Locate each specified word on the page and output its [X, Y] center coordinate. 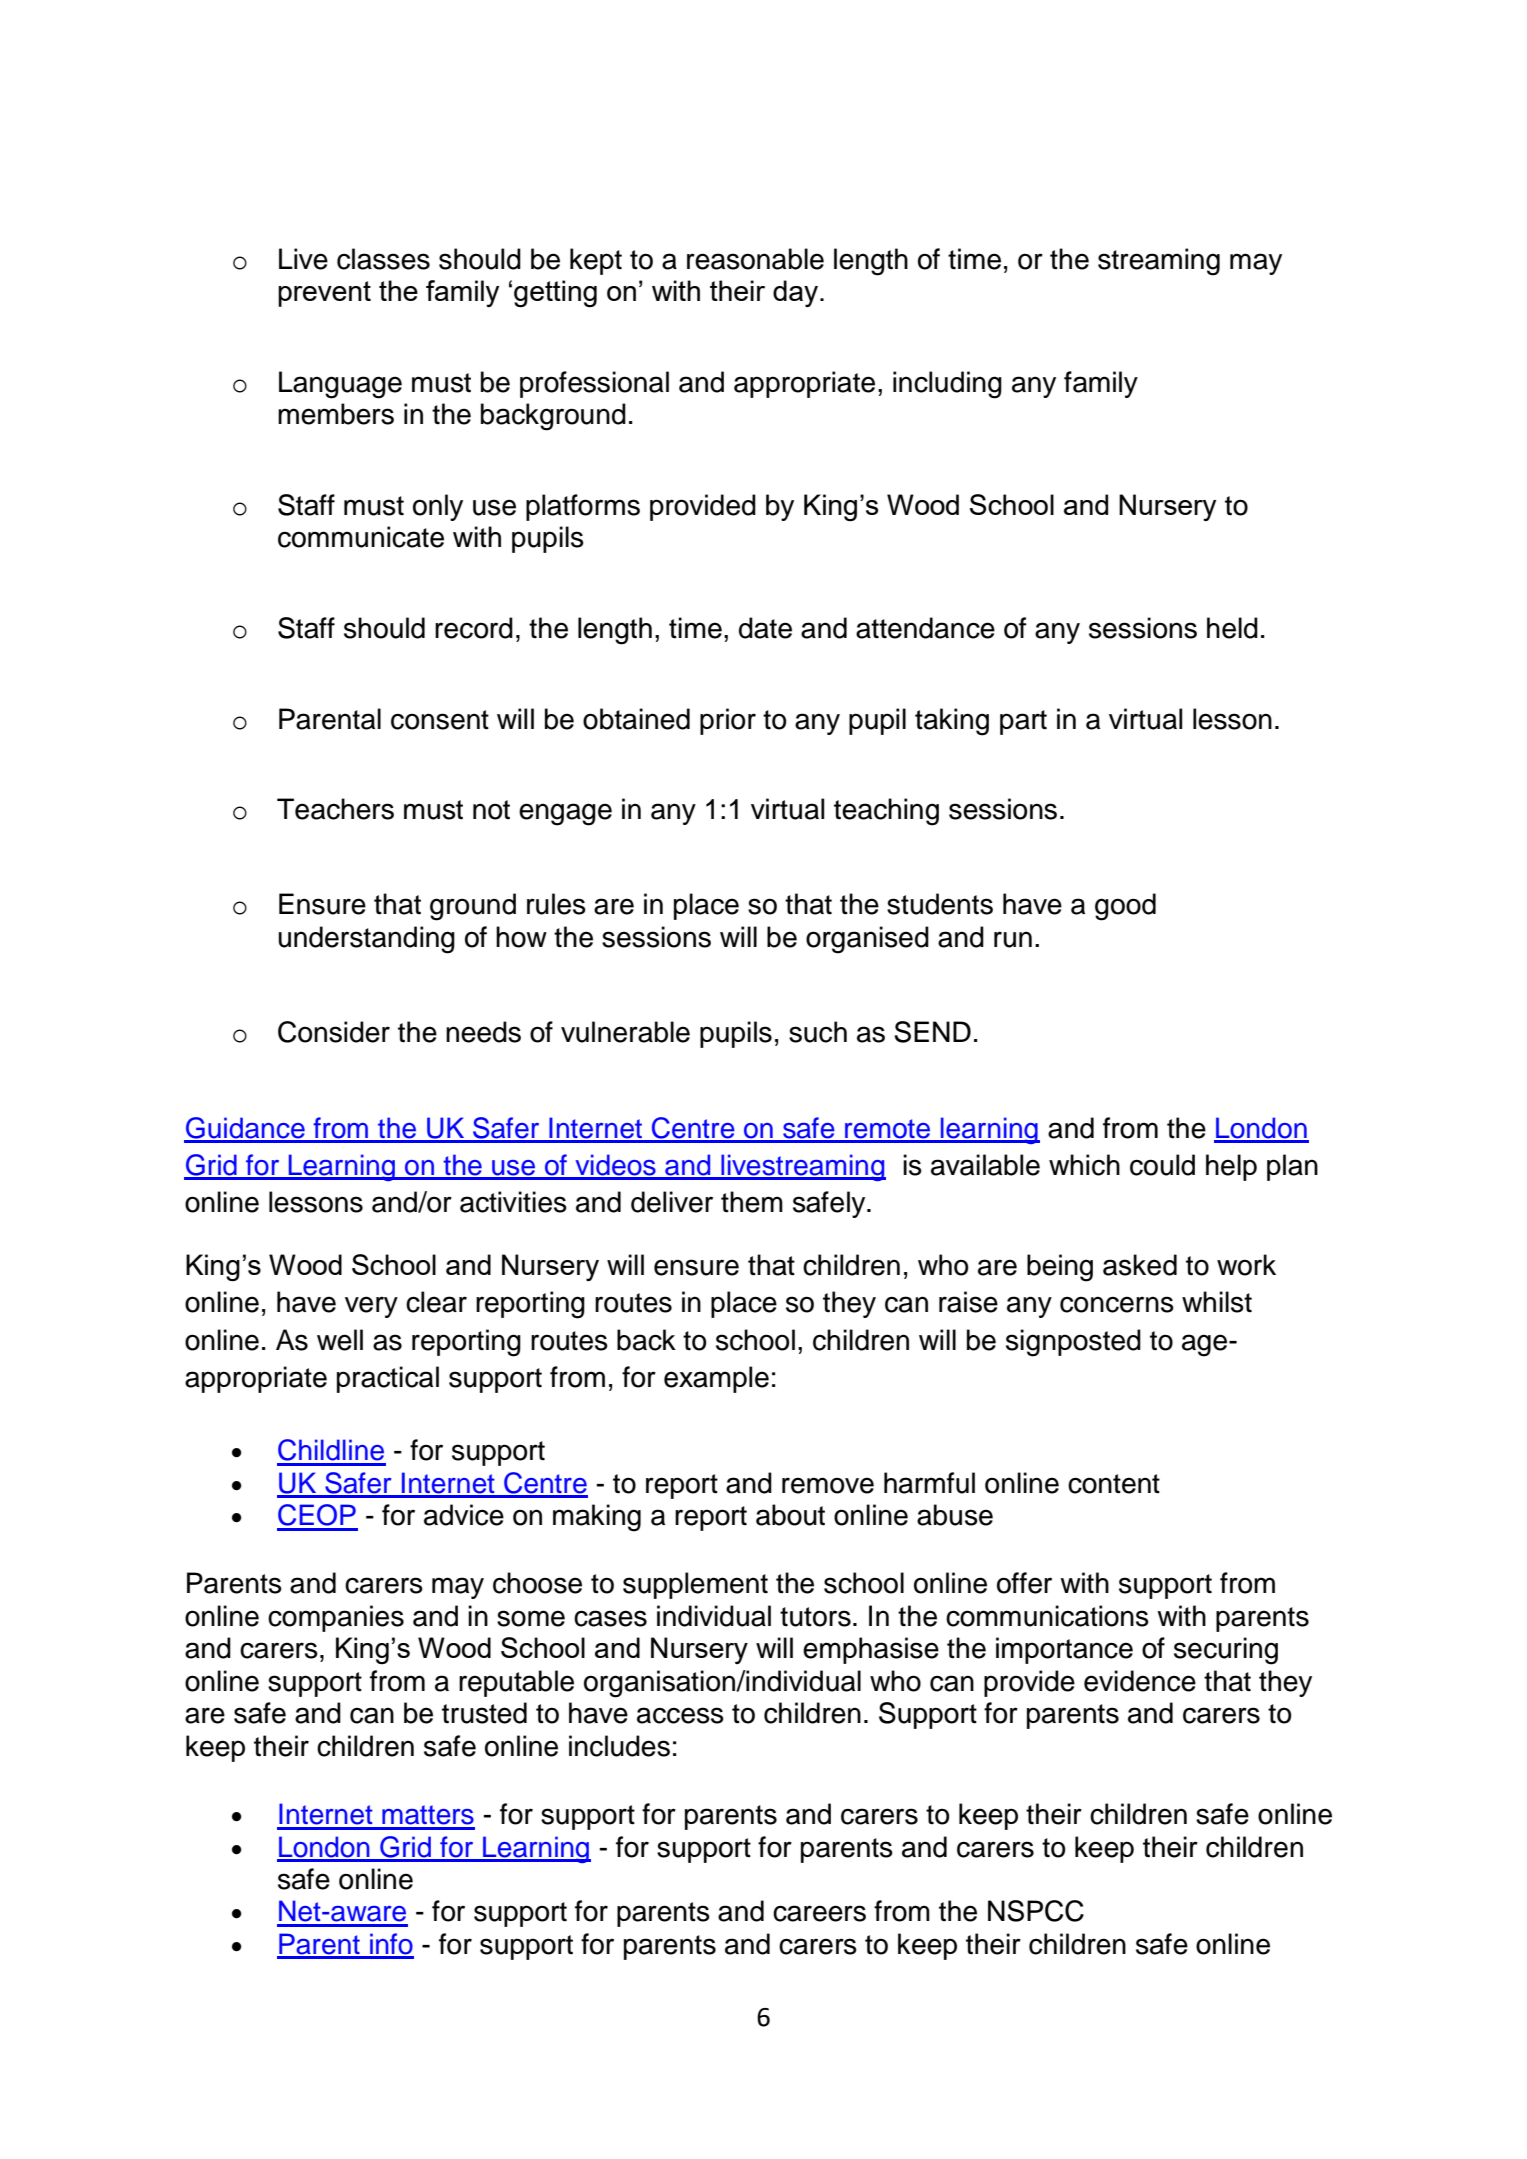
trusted [484, 1713]
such [818, 1032]
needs [483, 1032]
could [1162, 1165]
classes [383, 259]
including [947, 385]
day [797, 293]
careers [819, 1913]
